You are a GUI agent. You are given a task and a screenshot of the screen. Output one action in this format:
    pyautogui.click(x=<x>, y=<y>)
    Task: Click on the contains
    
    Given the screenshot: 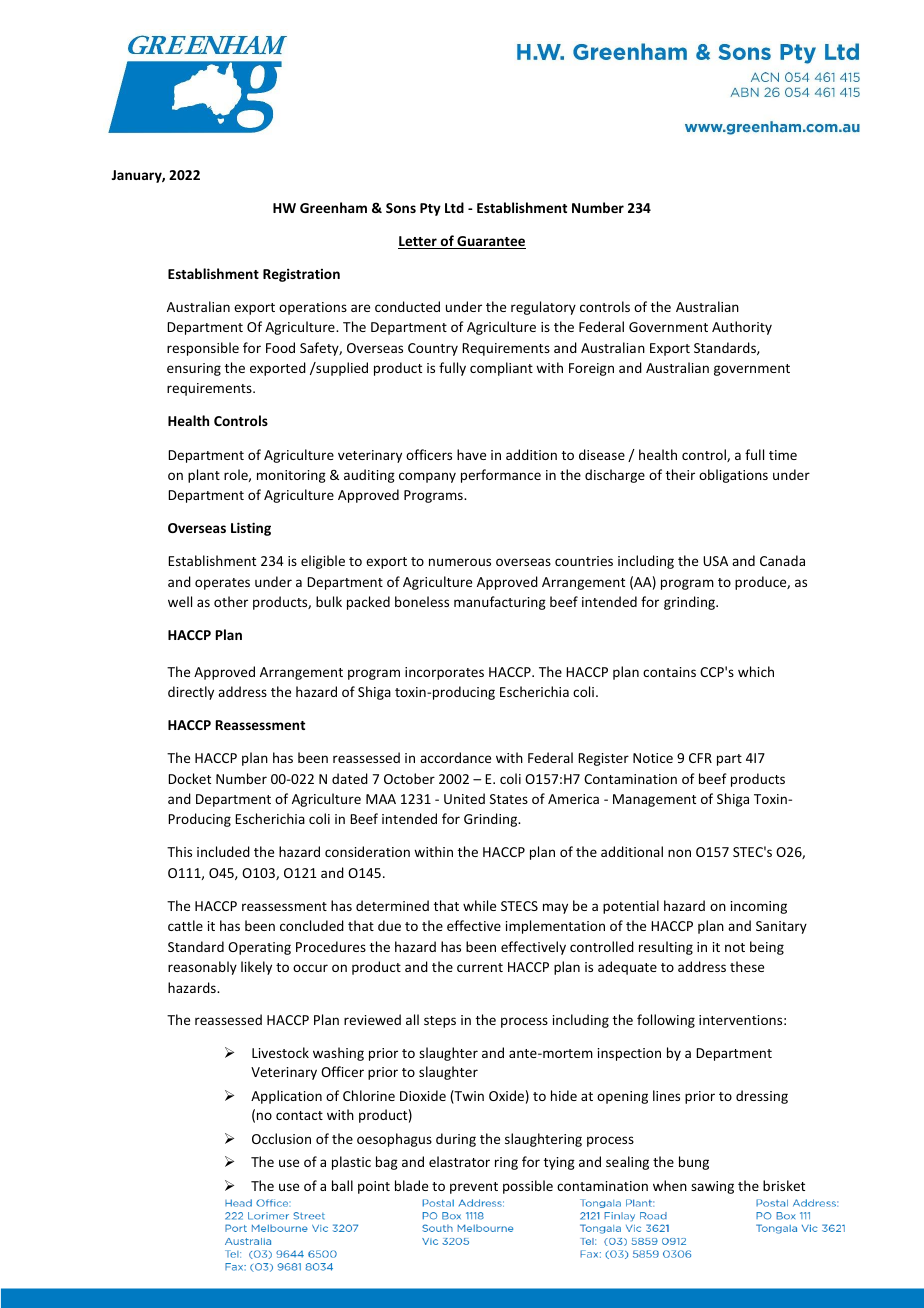 What is the action you would take?
    pyautogui.click(x=669, y=672)
